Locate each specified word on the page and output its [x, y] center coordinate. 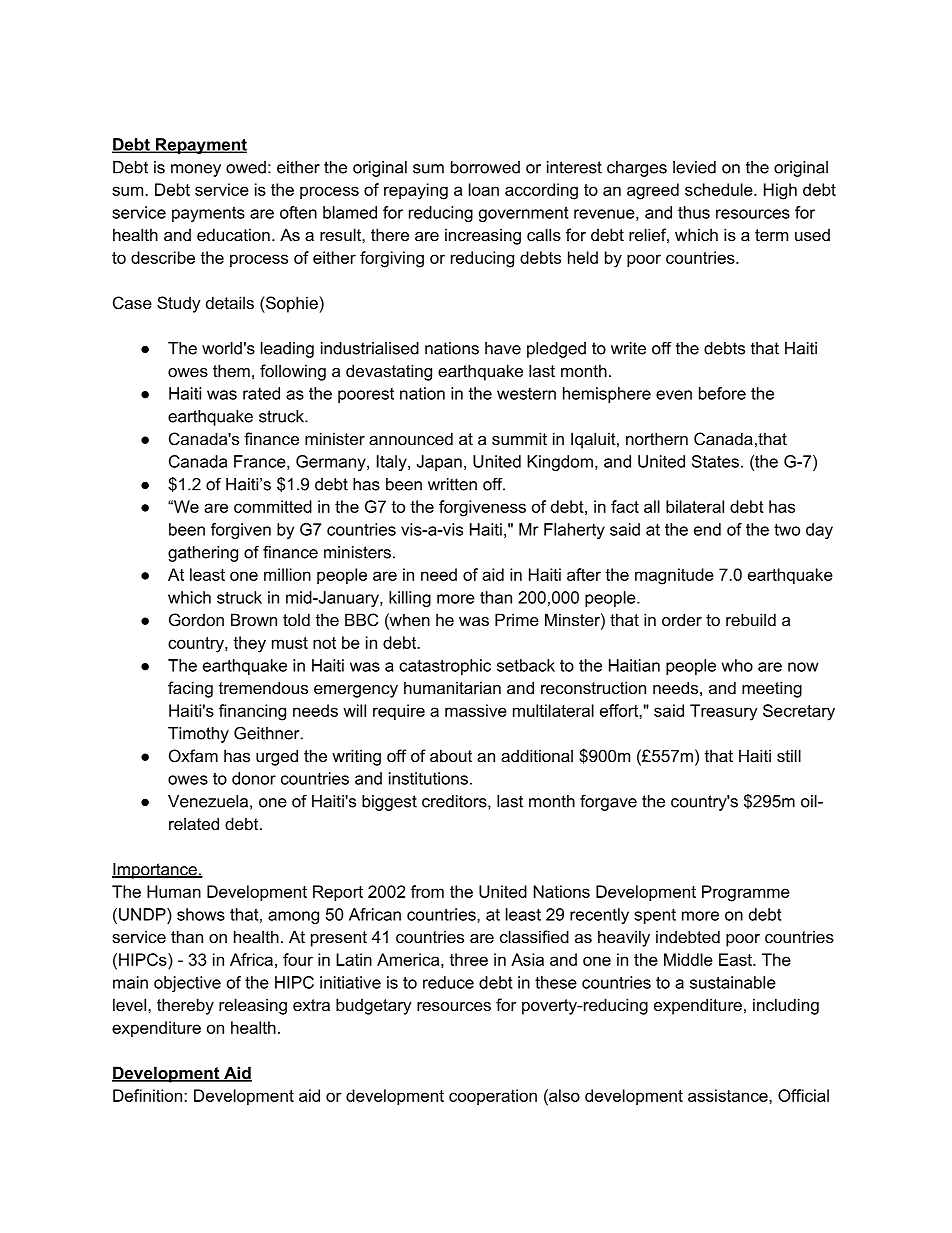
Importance [155, 871]
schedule [720, 189]
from [427, 891]
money [196, 170]
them [231, 370]
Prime [517, 619]
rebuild [751, 619]
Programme [746, 893]
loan [484, 189]
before [722, 393]
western [526, 394]
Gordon [196, 619]
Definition [149, 1095]
